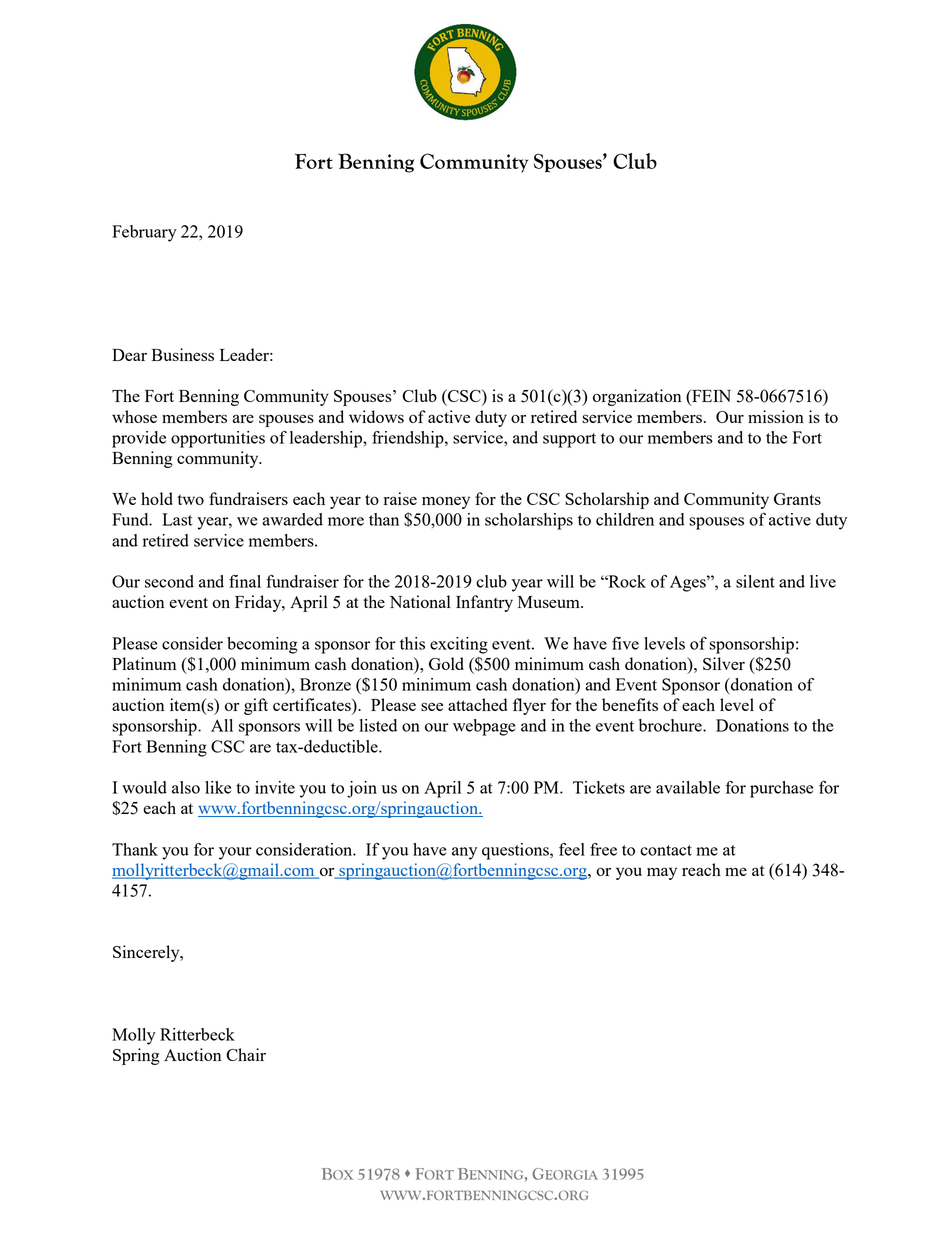 The image size is (952, 1233). I want to click on Chair, so click(246, 1054).
